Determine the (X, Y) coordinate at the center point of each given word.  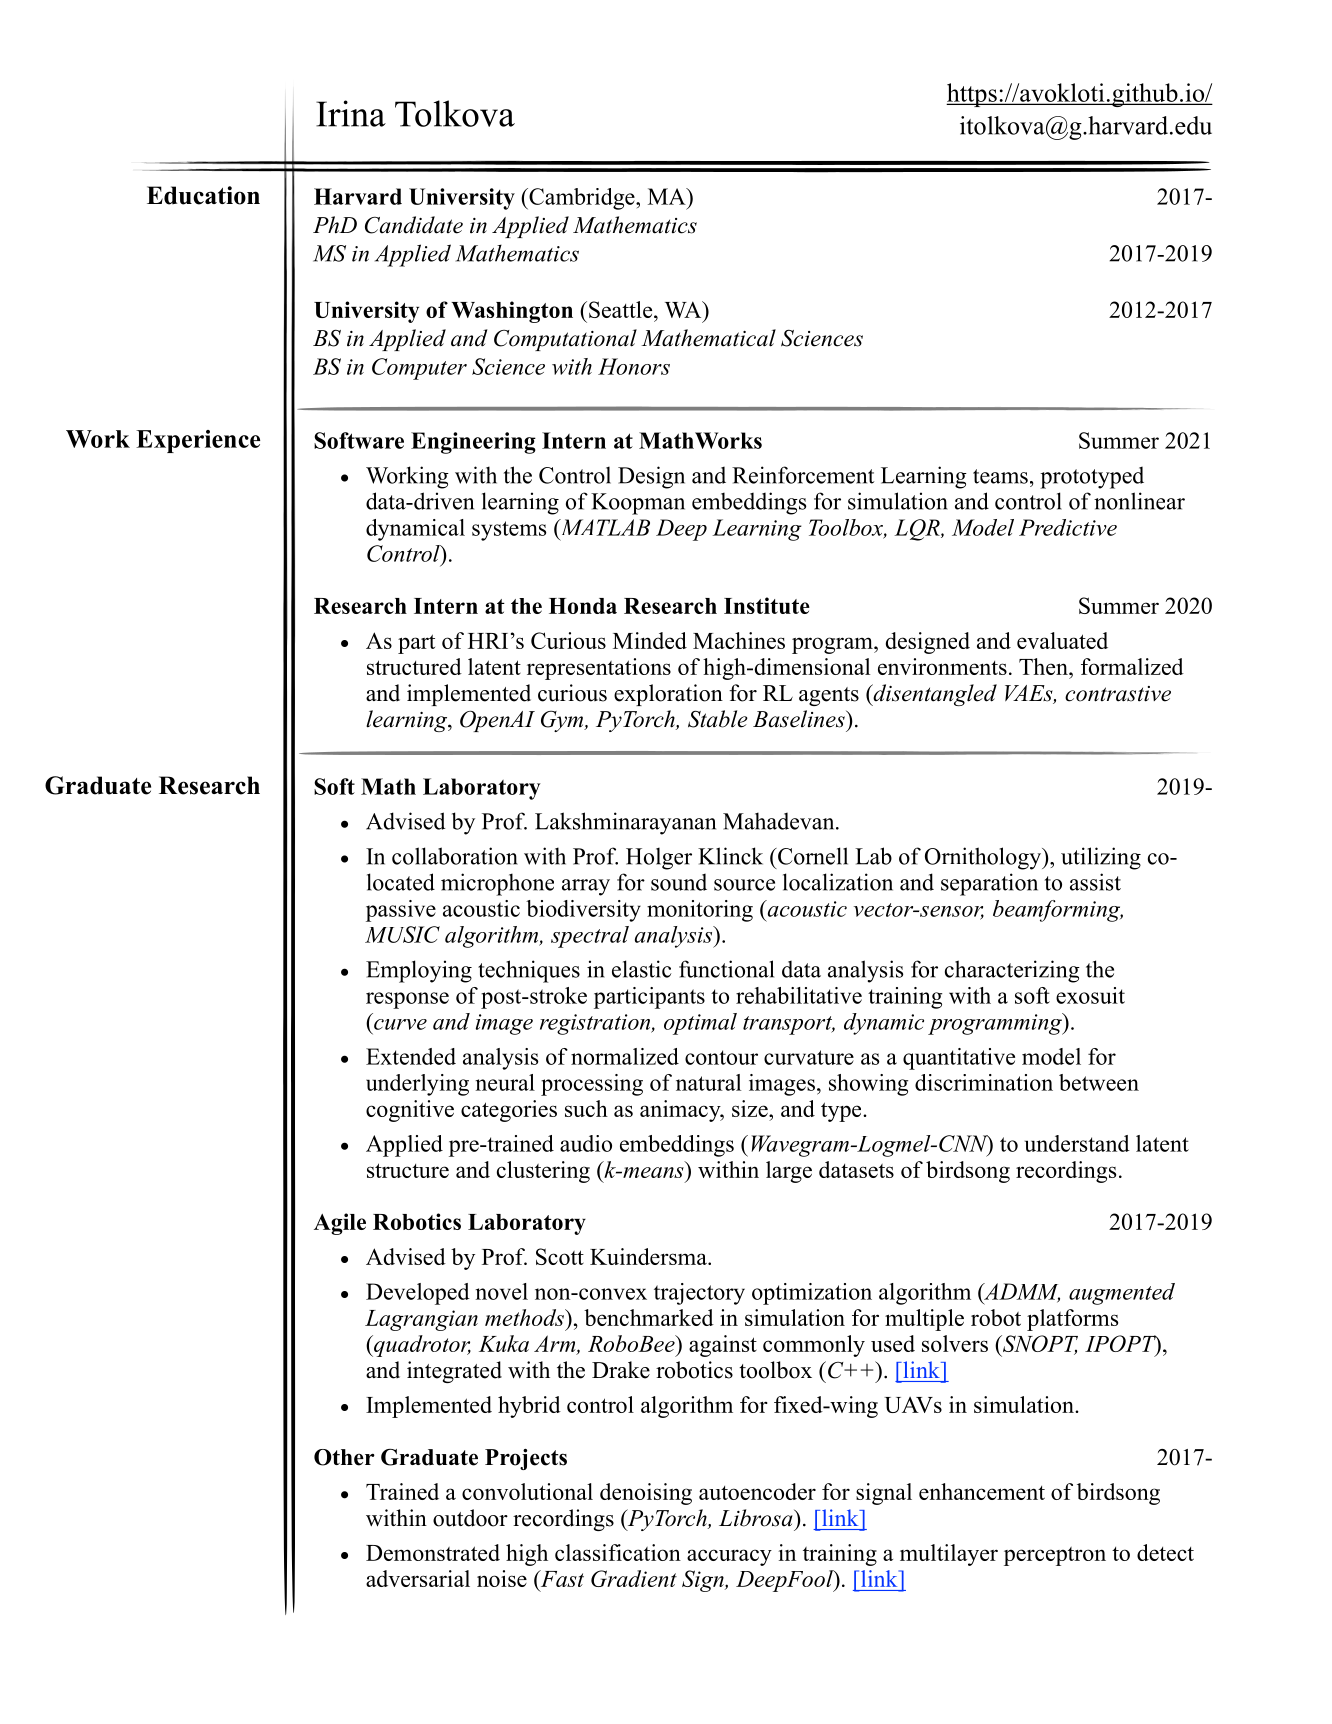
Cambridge (582, 199)
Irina (351, 113)
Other (344, 1457)
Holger (659, 858)
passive (401, 911)
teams (1000, 476)
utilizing (1101, 858)
